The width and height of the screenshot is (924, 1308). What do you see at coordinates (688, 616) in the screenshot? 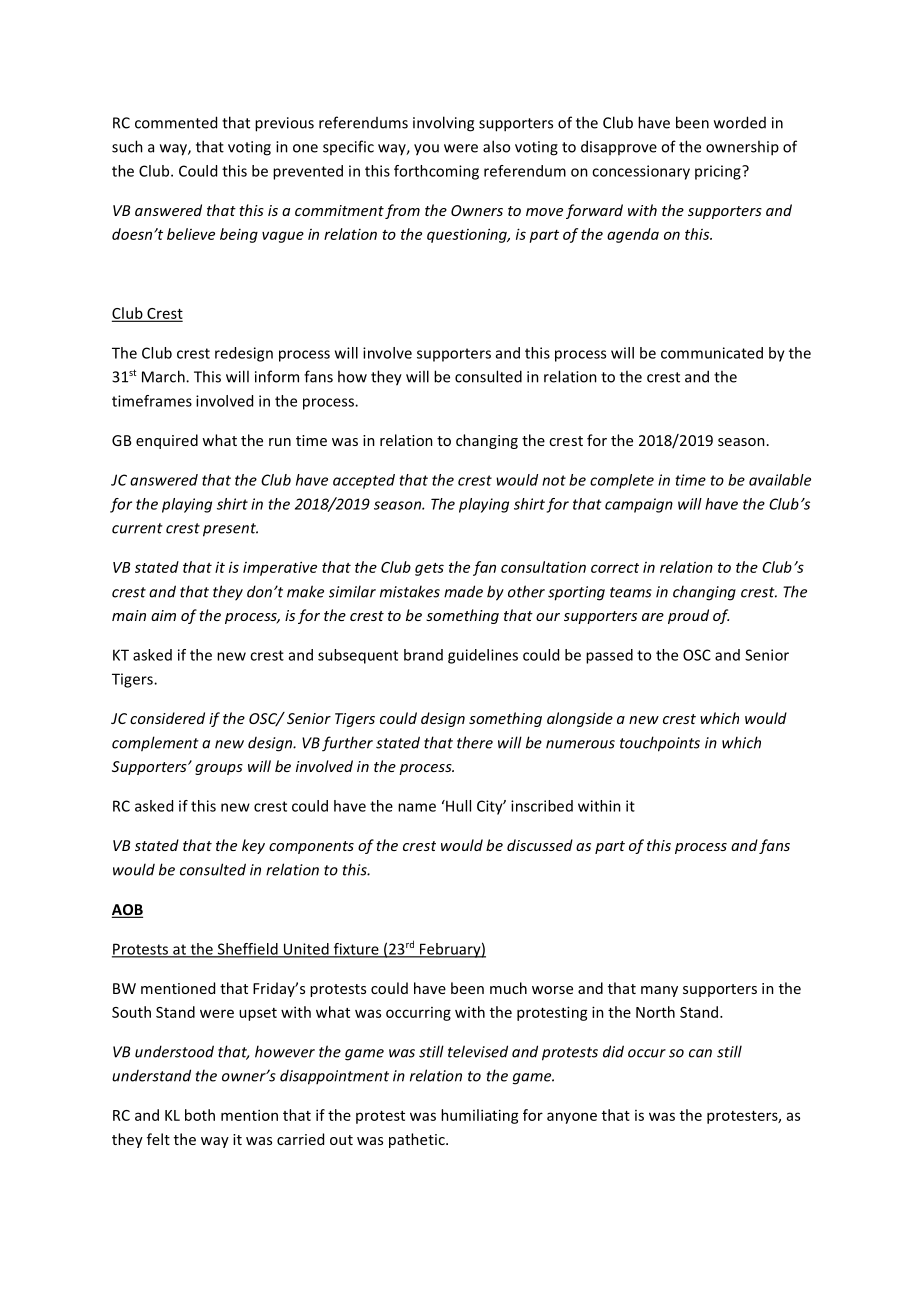
I see `proud` at bounding box center [688, 616].
